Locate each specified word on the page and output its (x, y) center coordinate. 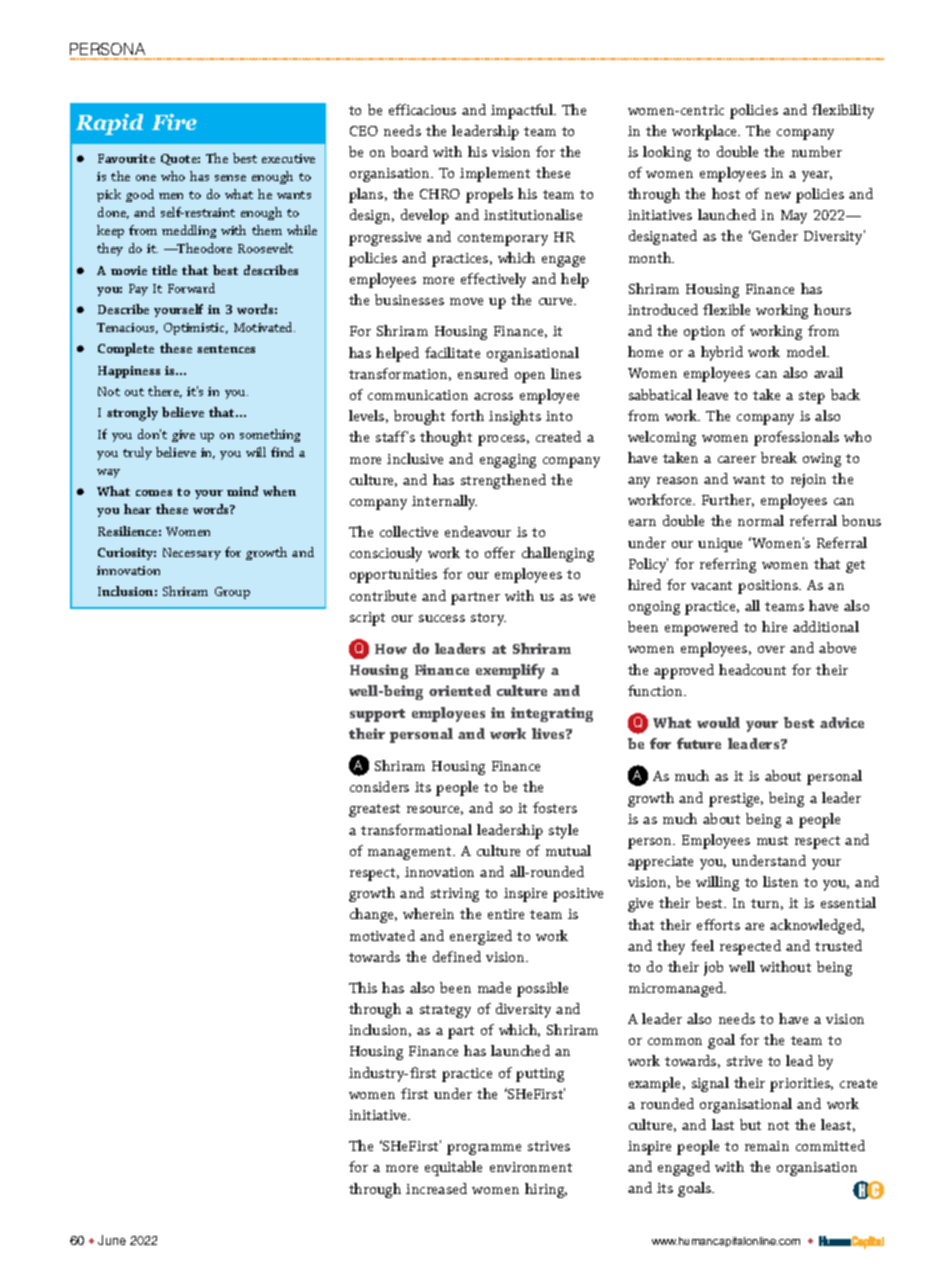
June (112, 1240)
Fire (174, 122)
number (817, 151)
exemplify (510, 671)
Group (232, 593)
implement (495, 174)
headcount (752, 669)
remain (767, 1146)
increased (436, 1188)
